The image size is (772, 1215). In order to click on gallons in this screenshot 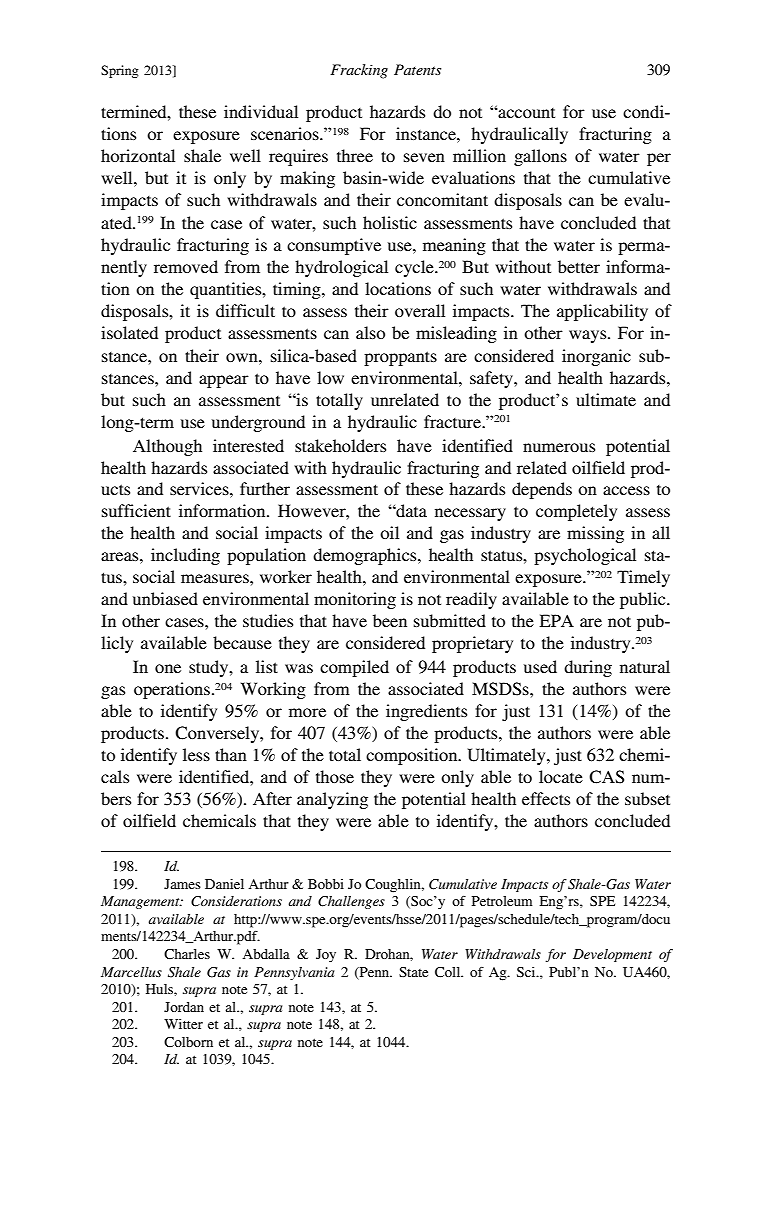, I will do `click(540, 157)`.
